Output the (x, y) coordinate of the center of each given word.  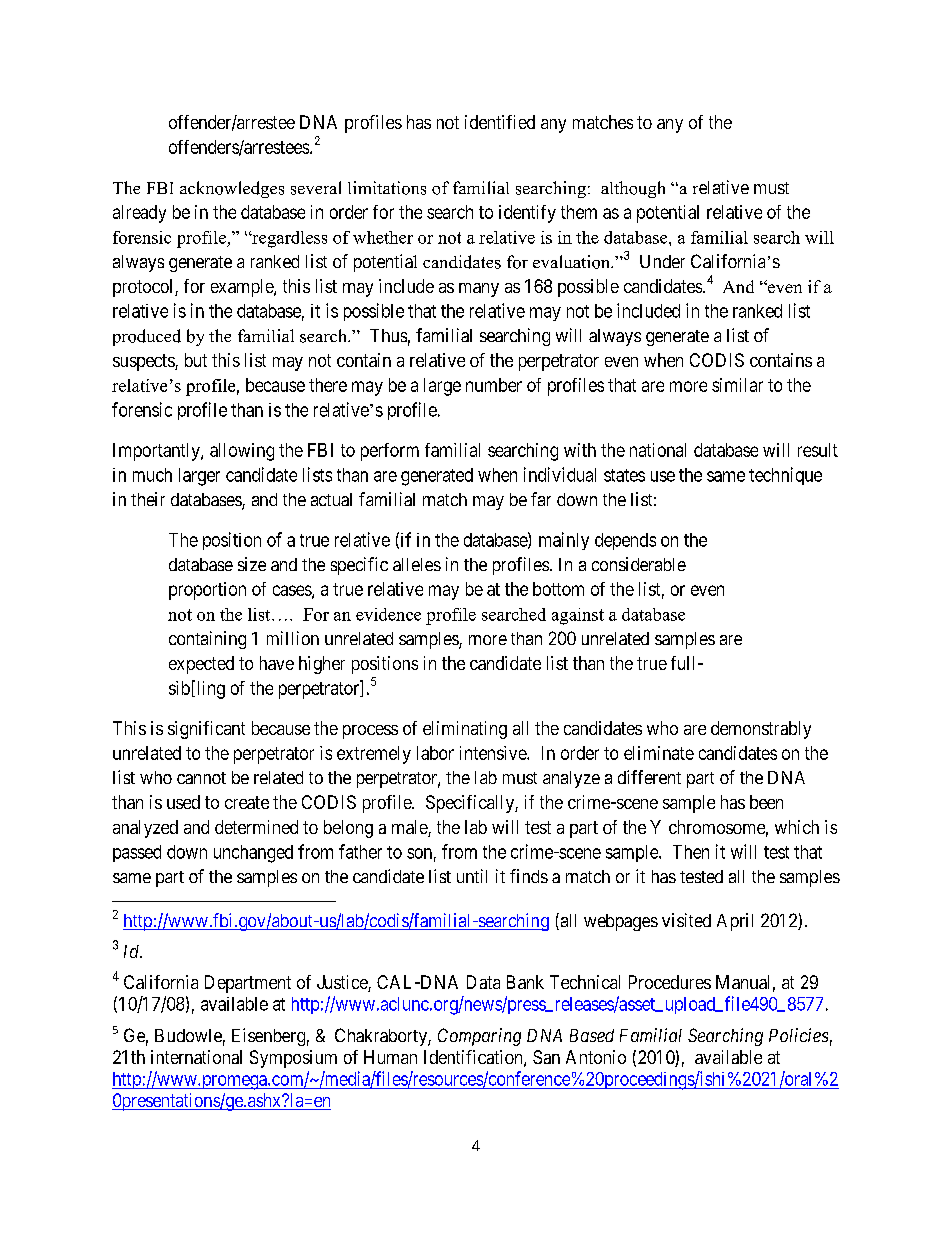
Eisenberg (268, 1037)
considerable (639, 564)
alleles (417, 564)
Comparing (479, 1037)
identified (500, 122)
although (633, 189)
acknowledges (232, 189)
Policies (798, 1035)
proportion (207, 591)
